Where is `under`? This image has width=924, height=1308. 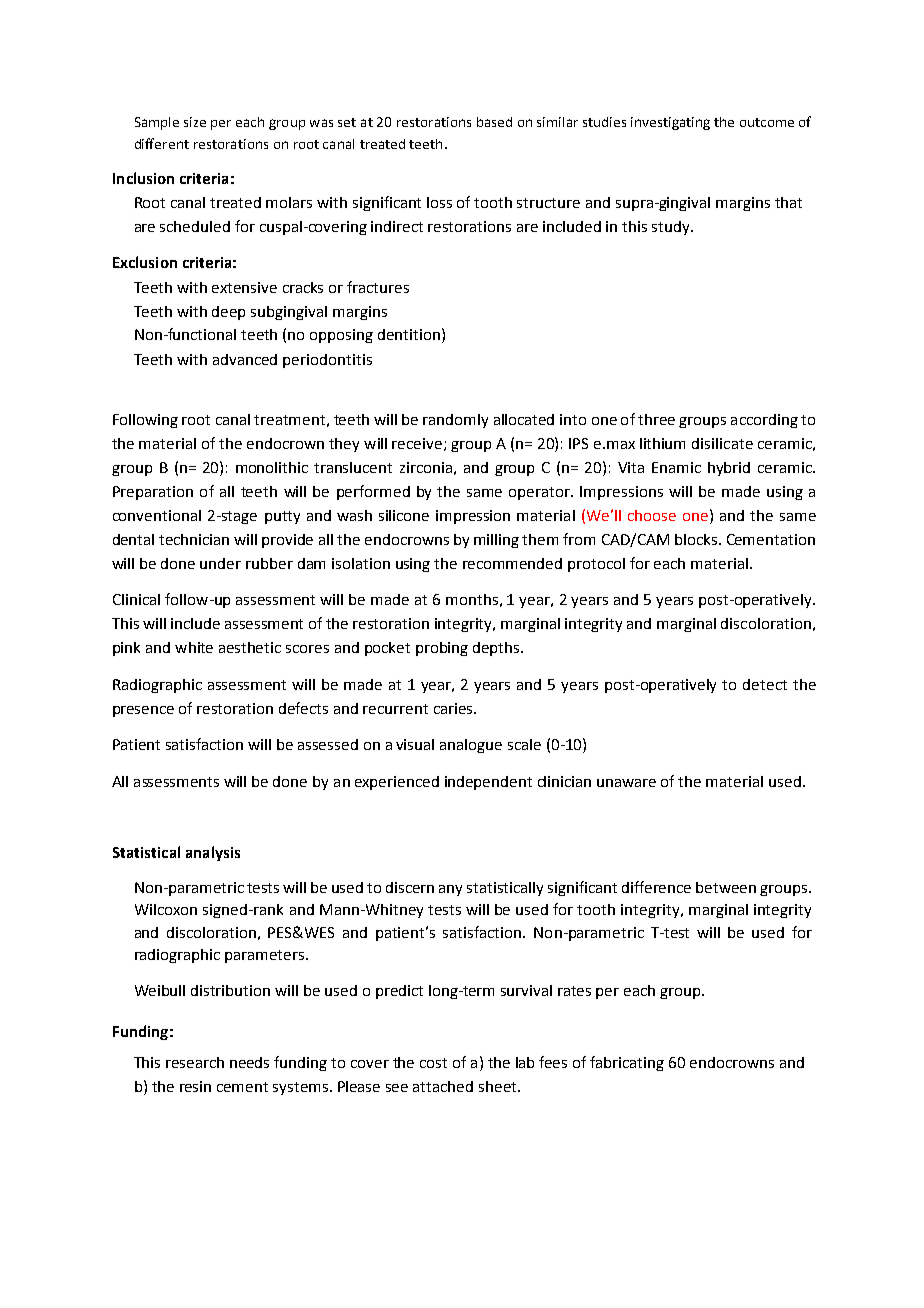 under is located at coordinates (220, 563).
